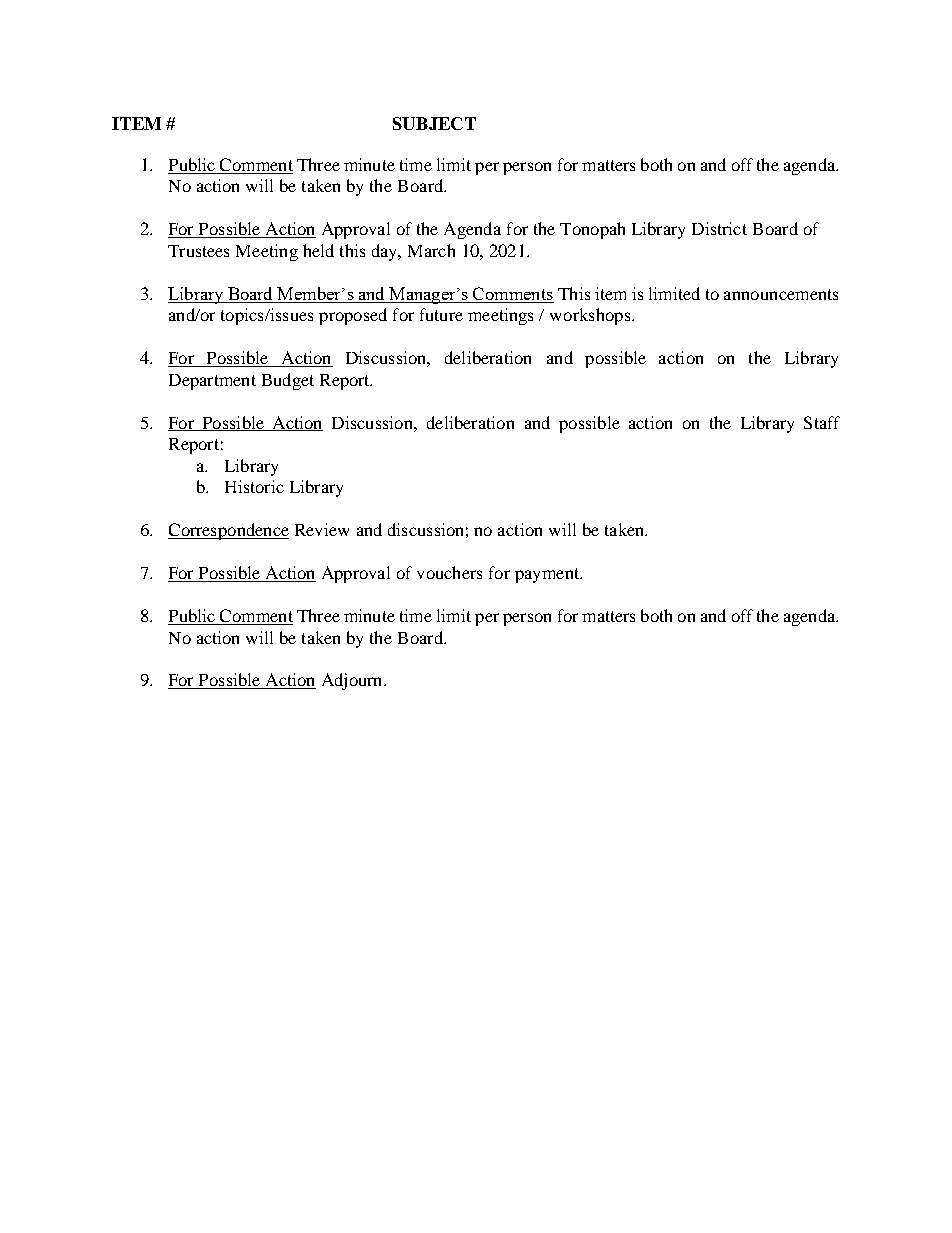  What do you see at coordinates (781, 294) in the screenshot?
I see `announcements` at bounding box center [781, 294].
